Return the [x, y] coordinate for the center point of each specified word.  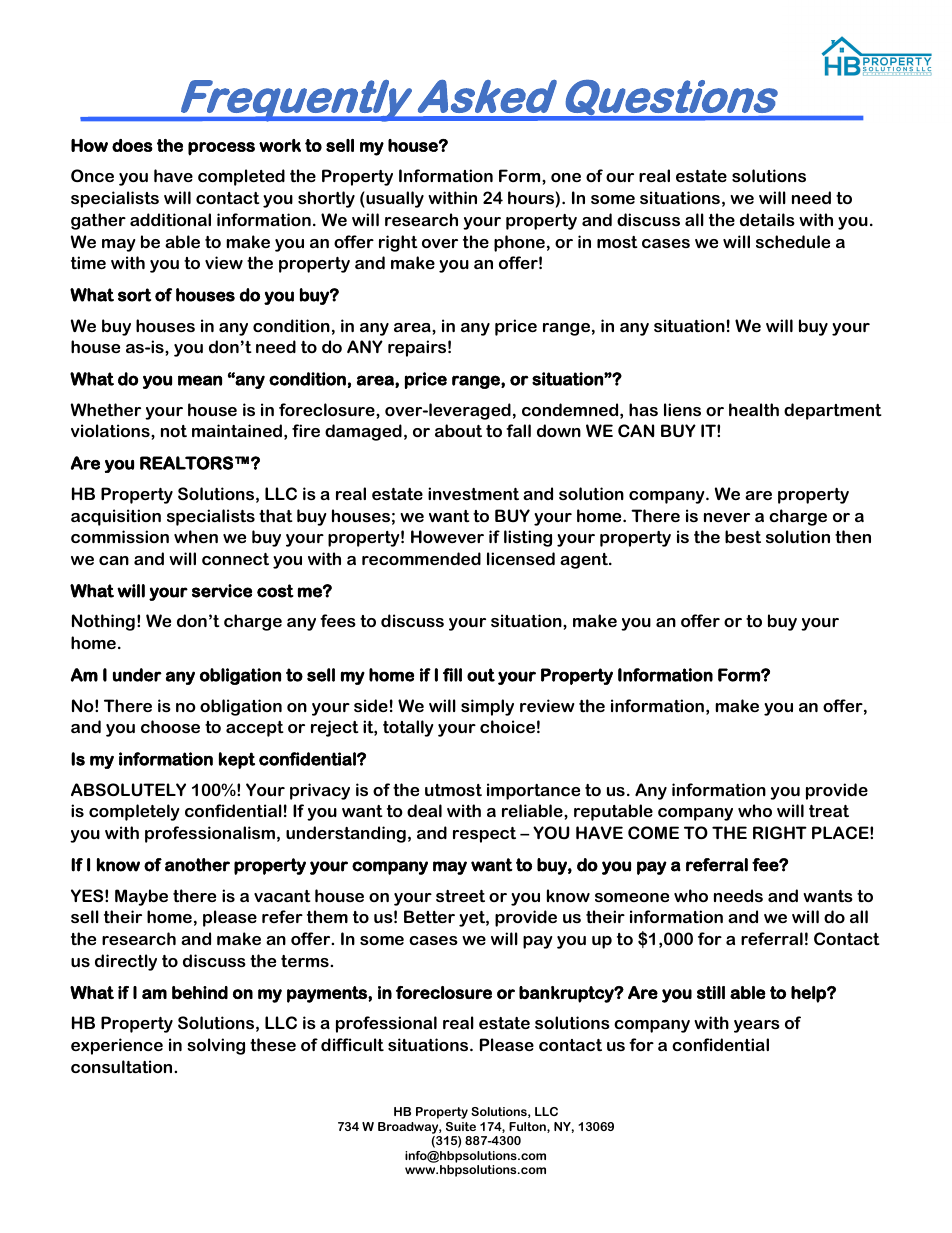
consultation [123, 1066]
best [743, 536]
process [221, 149]
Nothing [103, 622]
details [767, 219]
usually [394, 199]
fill [452, 675]
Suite [461, 1126]
